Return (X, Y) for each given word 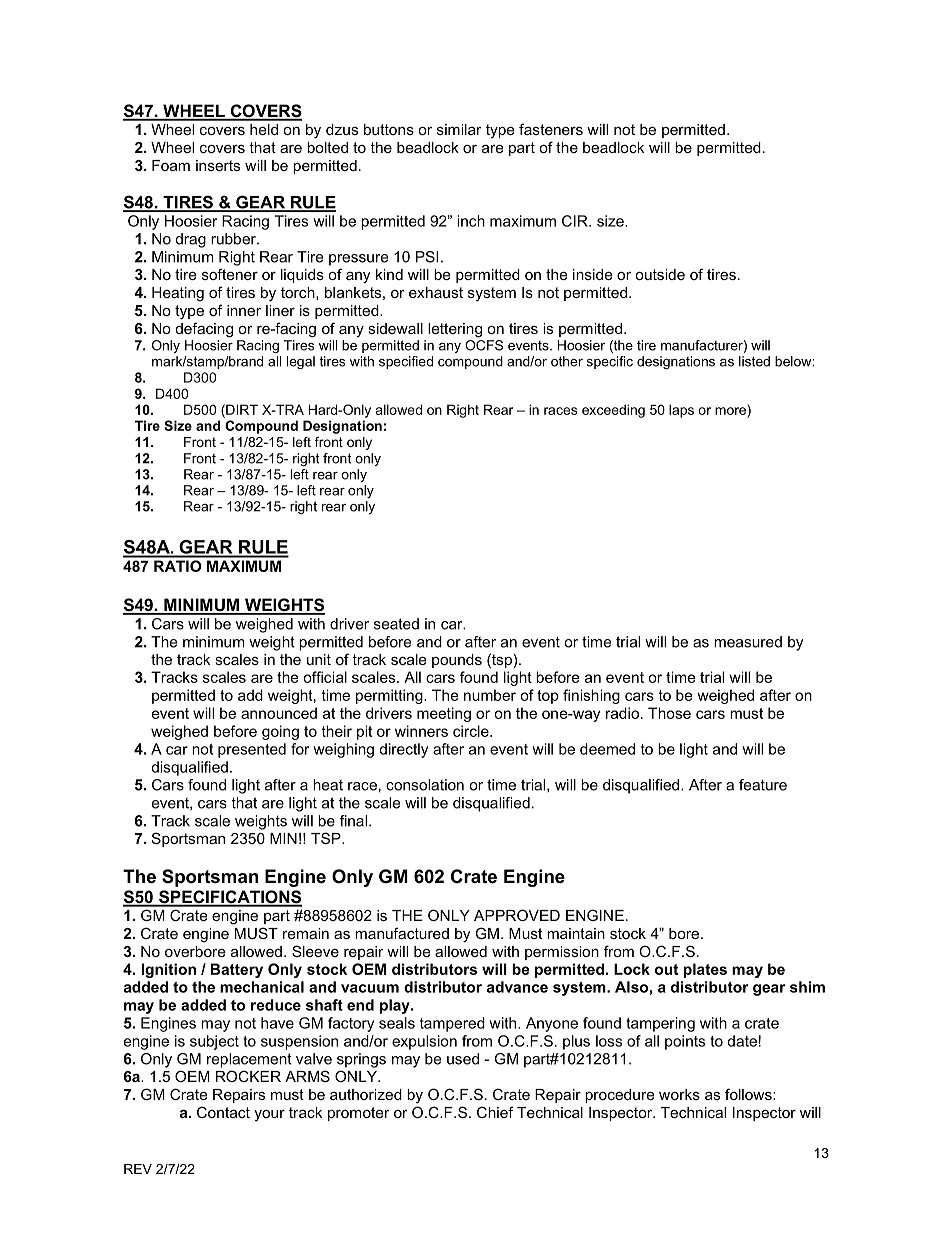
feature (763, 785)
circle (472, 731)
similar (459, 129)
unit (319, 659)
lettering (455, 330)
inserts (218, 165)
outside (660, 274)
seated (396, 624)
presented (252, 750)
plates (705, 970)
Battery (237, 970)
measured (748, 642)
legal (301, 362)
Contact (223, 1112)
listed (754, 361)
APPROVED (517, 915)
